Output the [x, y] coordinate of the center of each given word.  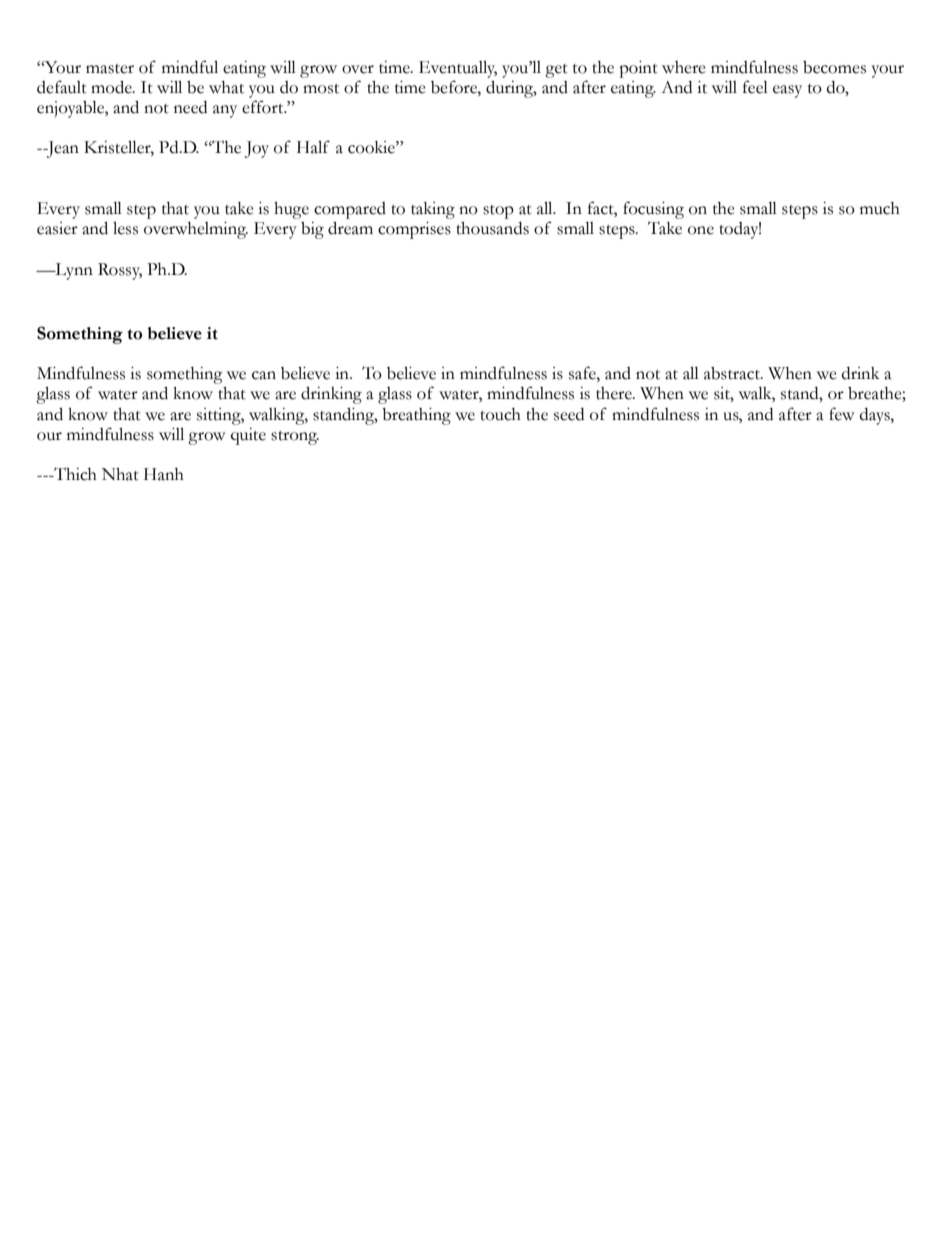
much [880, 208]
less [125, 228]
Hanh [164, 474]
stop [498, 212]
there [615, 393]
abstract [733, 373]
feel [755, 87]
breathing [416, 416]
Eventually [458, 69]
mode [112, 87]
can [264, 375]
